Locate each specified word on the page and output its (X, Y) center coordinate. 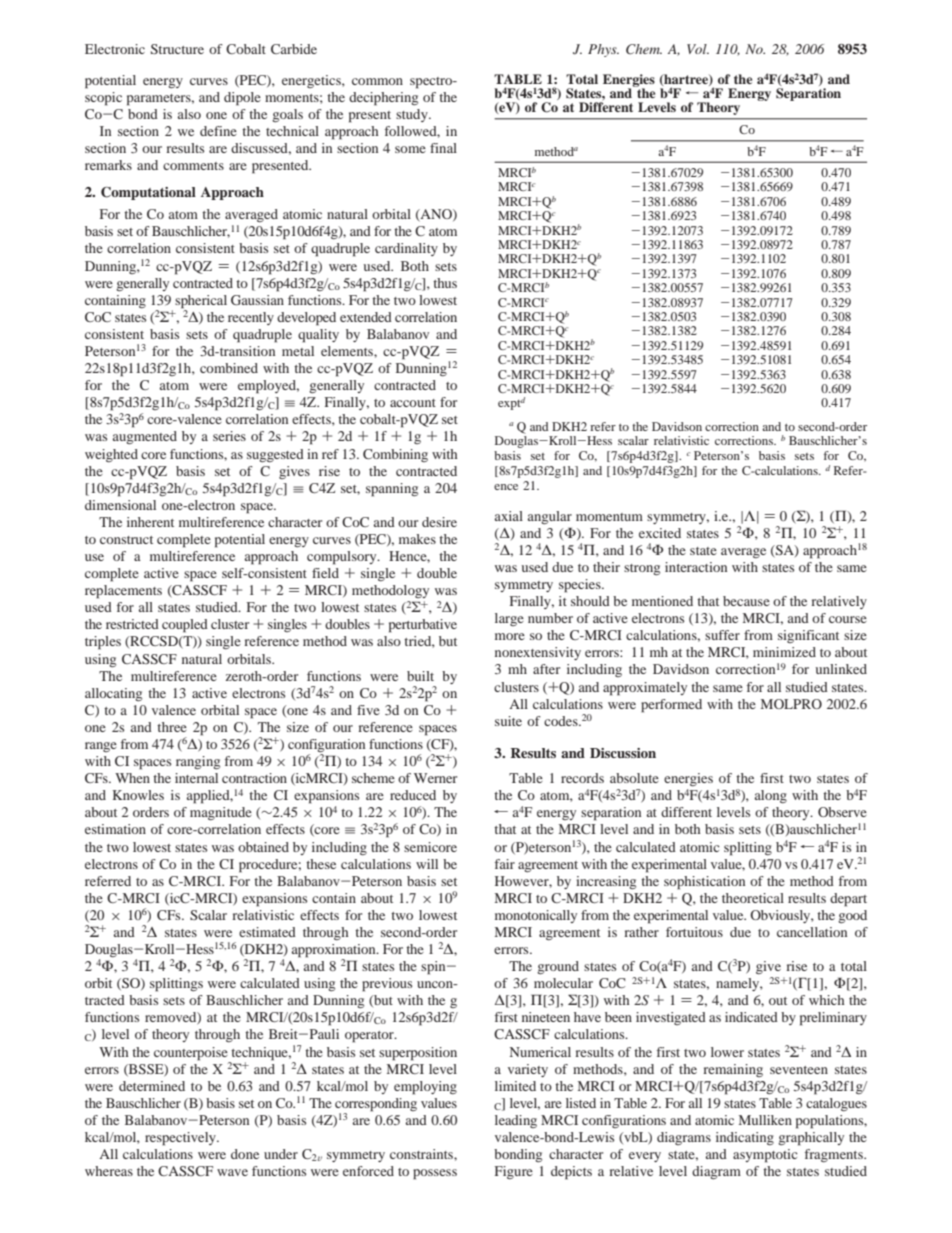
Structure (177, 49)
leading (516, 1121)
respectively (181, 1139)
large (509, 619)
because (746, 601)
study (413, 115)
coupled (185, 626)
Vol (698, 49)
